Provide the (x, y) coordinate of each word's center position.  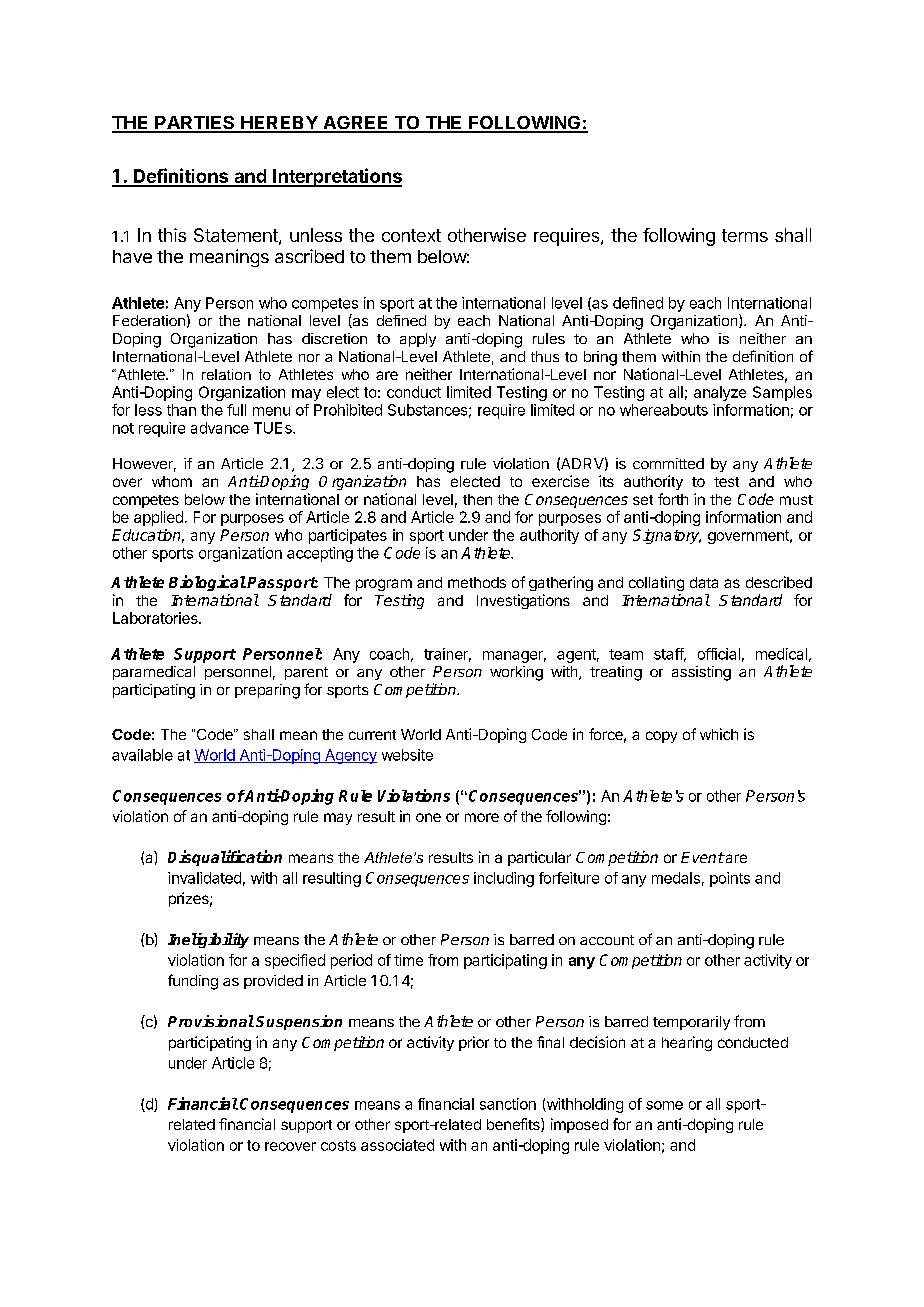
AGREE (356, 124)
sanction (508, 1104)
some (664, 1105)
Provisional (211, 1021)
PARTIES (195, 124)
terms (745, 235)
